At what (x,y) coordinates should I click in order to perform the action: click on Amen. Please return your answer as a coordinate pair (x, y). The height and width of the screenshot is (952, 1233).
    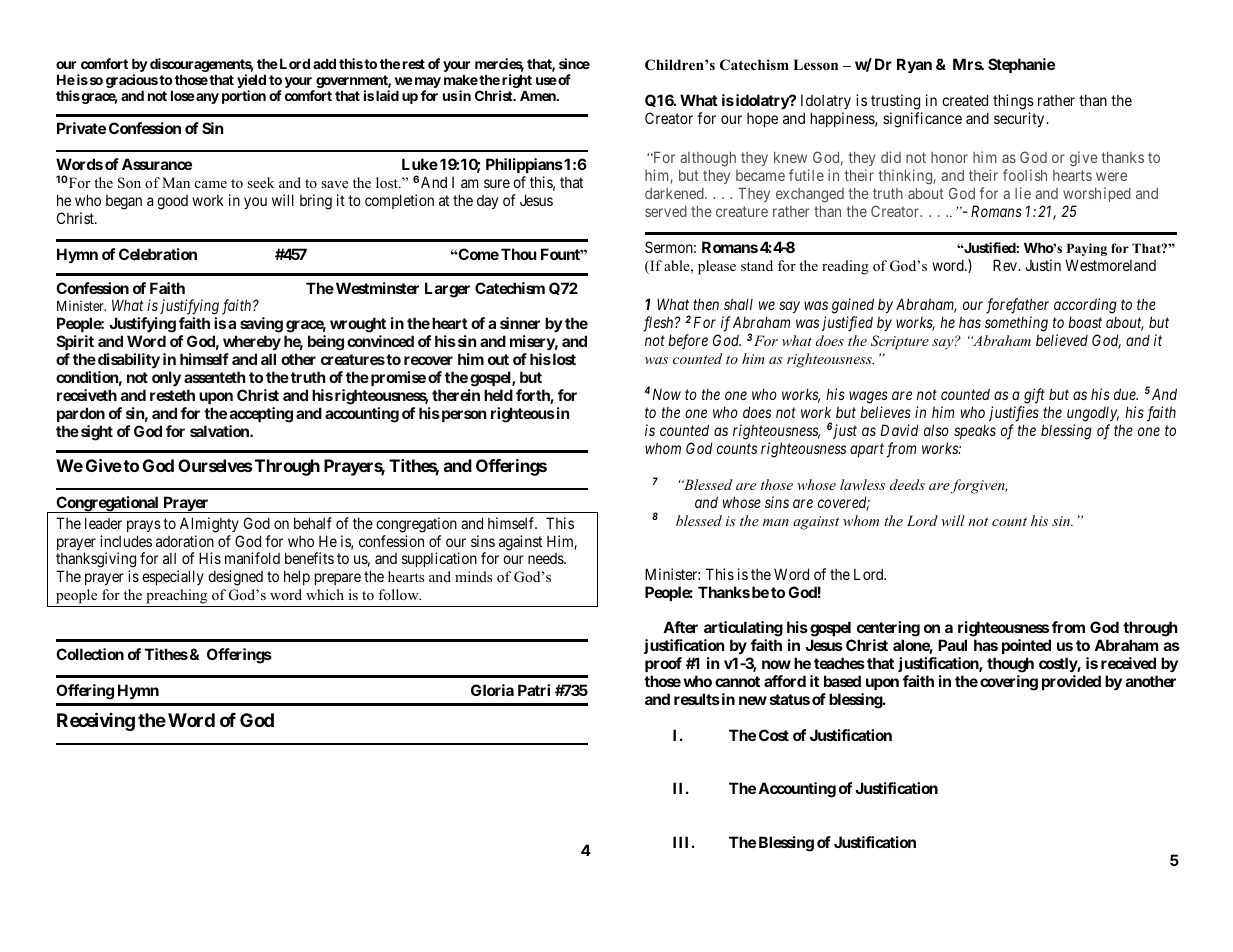
    Looking at the image, I should click on (539, 96).
